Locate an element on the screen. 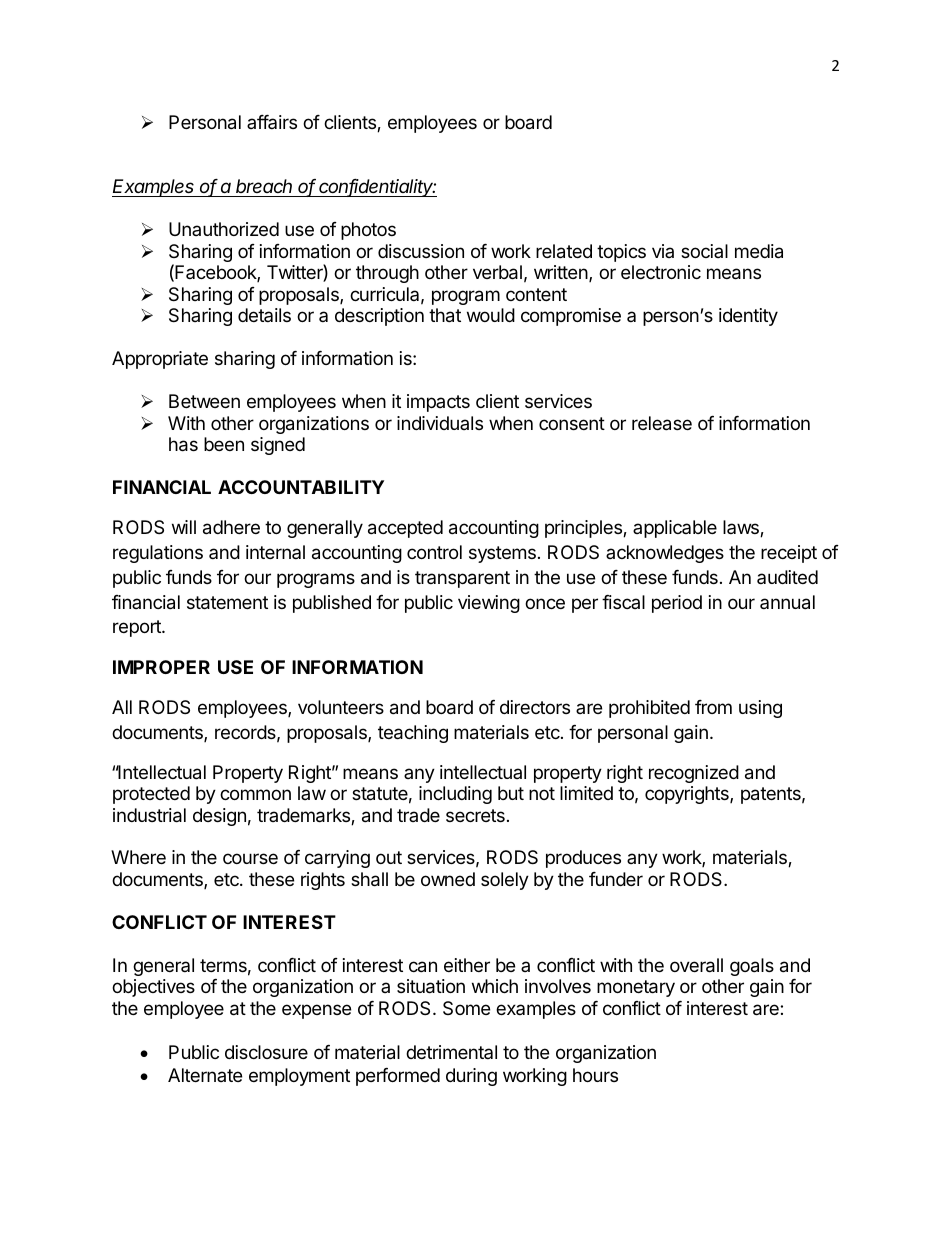 The width and height of the screenshot is (952, 1233). viewing is located at coordinates (489, 604).
